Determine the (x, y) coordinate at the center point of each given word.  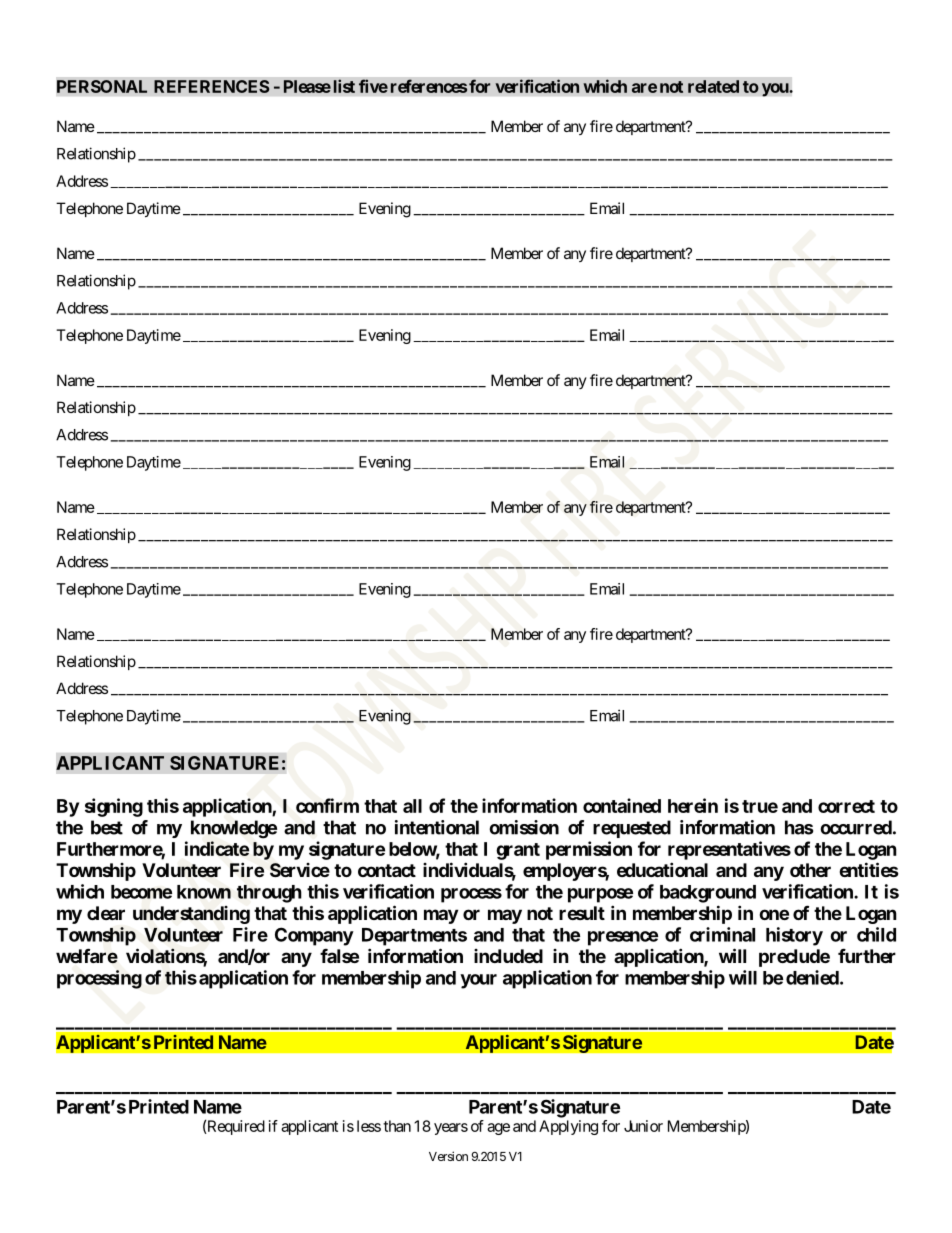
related (713, 86)
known (204, 892)
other (810, 870)
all (412, 806)
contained (622, 805)
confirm (327, 805)
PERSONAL (102, 86)
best (107, 827)
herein (693, 805)
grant (518, 851)
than (397, 1126)
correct (846, 806)
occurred (856, 827)
